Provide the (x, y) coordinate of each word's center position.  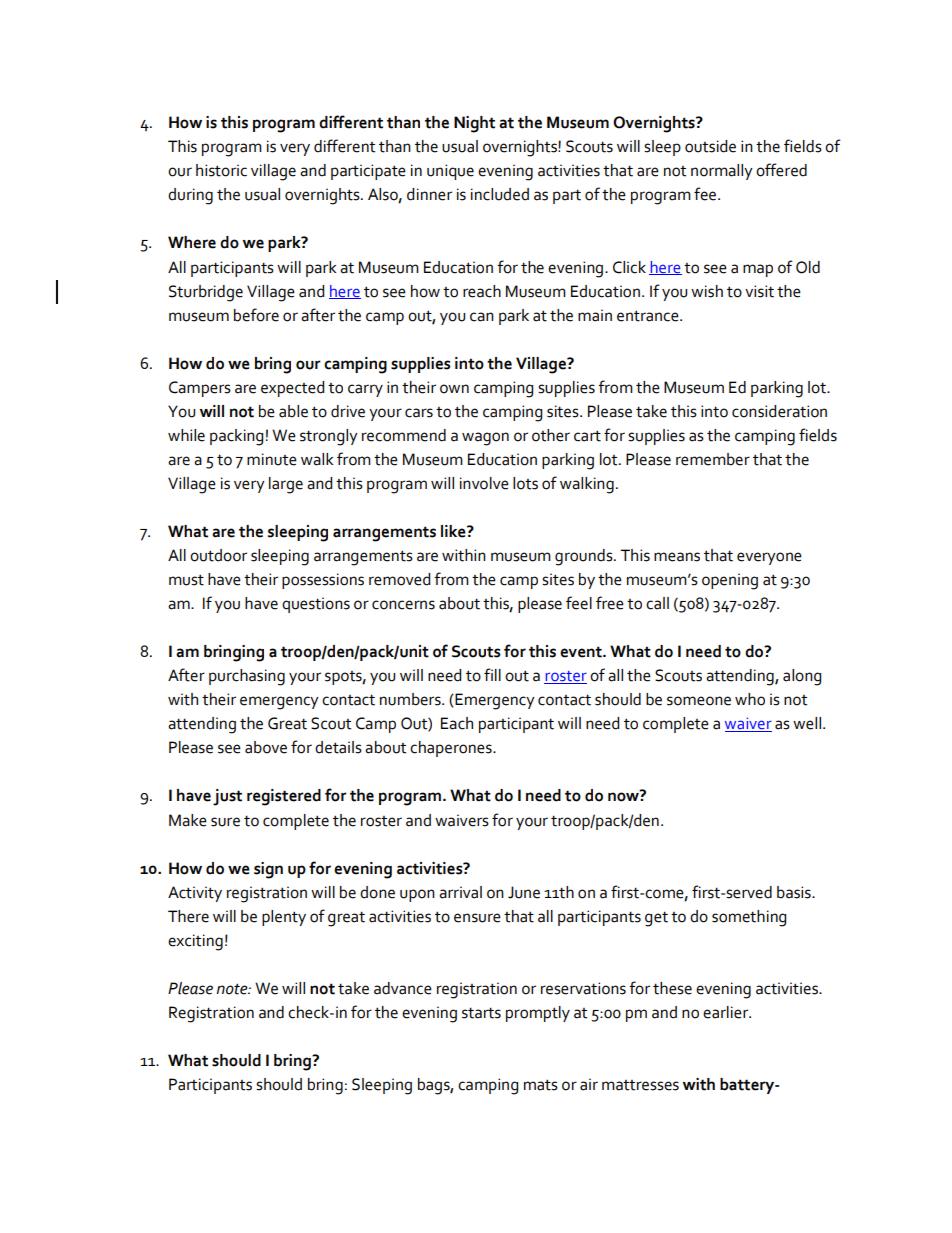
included (500, 194)
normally (722, 172)
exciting (195, 942)
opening (730, 581)
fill (492, 674)
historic (221, 170)
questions (316, 605)
